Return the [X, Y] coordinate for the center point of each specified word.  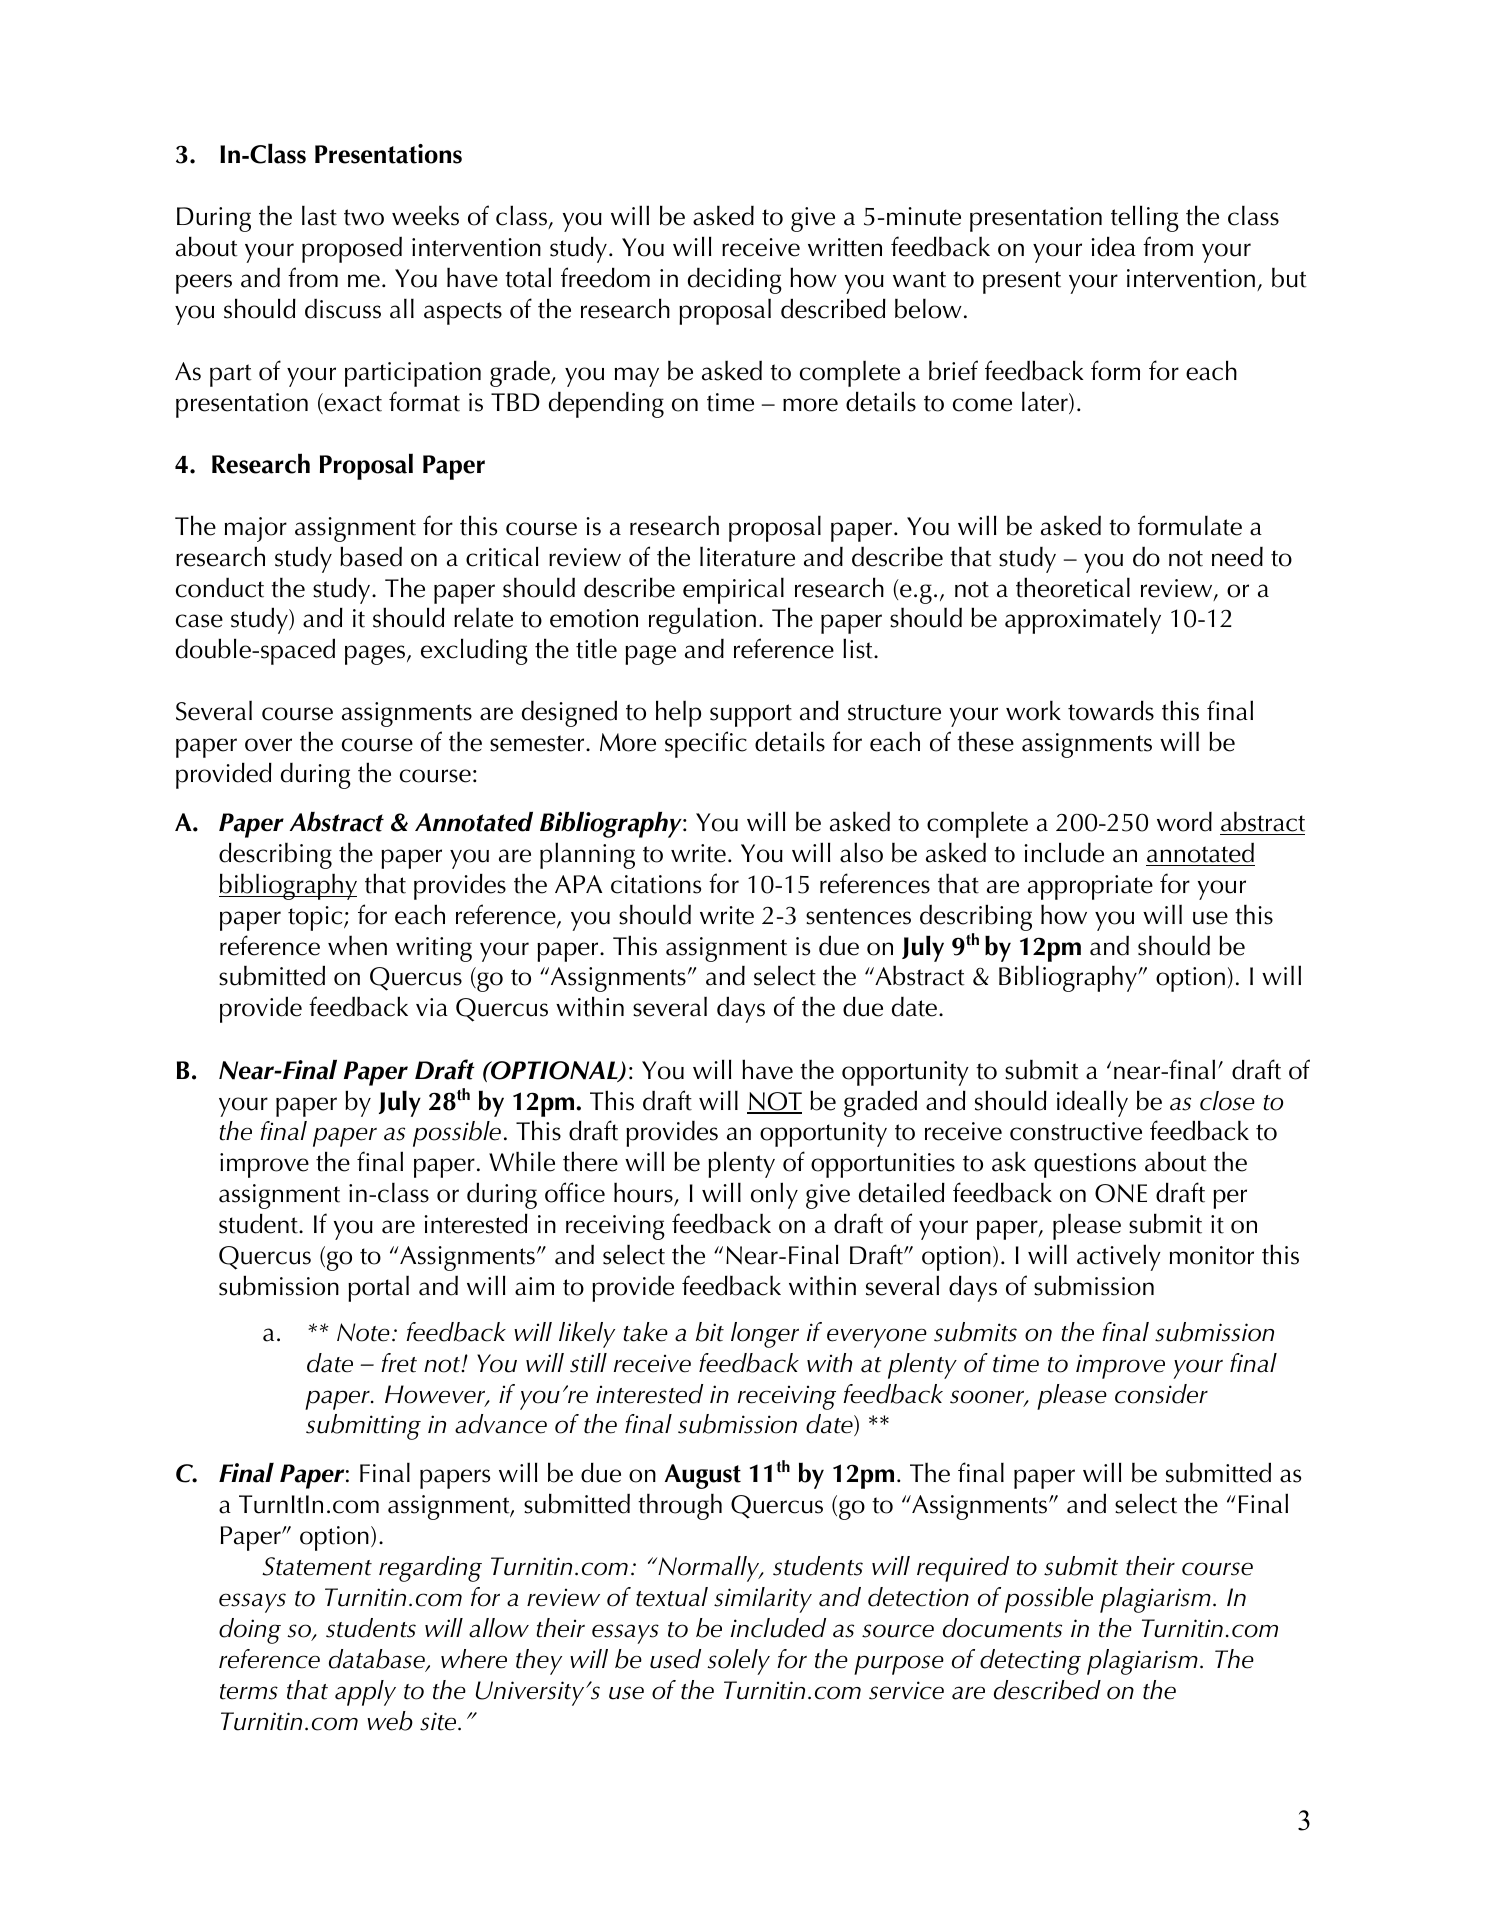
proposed [352, 250]
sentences [858, 916]
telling [1145, 218]
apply [365, 1693]
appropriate [1090, 887]
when [357, 946]
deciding [735, 280]
